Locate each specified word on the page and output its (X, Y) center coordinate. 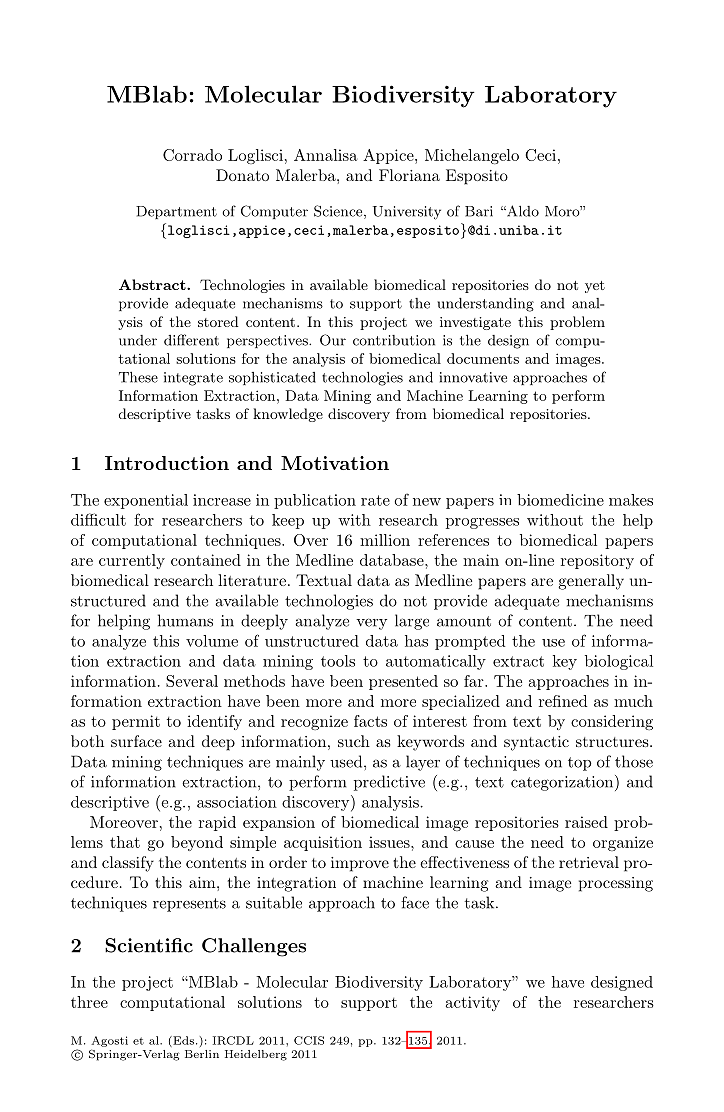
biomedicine (560, 500)
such (354, 741)
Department (176, 212)
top (580, 764)
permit (136, 722)
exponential (146, 501)
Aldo (522, 211)
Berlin (202, 1054)
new (427, 502)
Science (339, 212)
